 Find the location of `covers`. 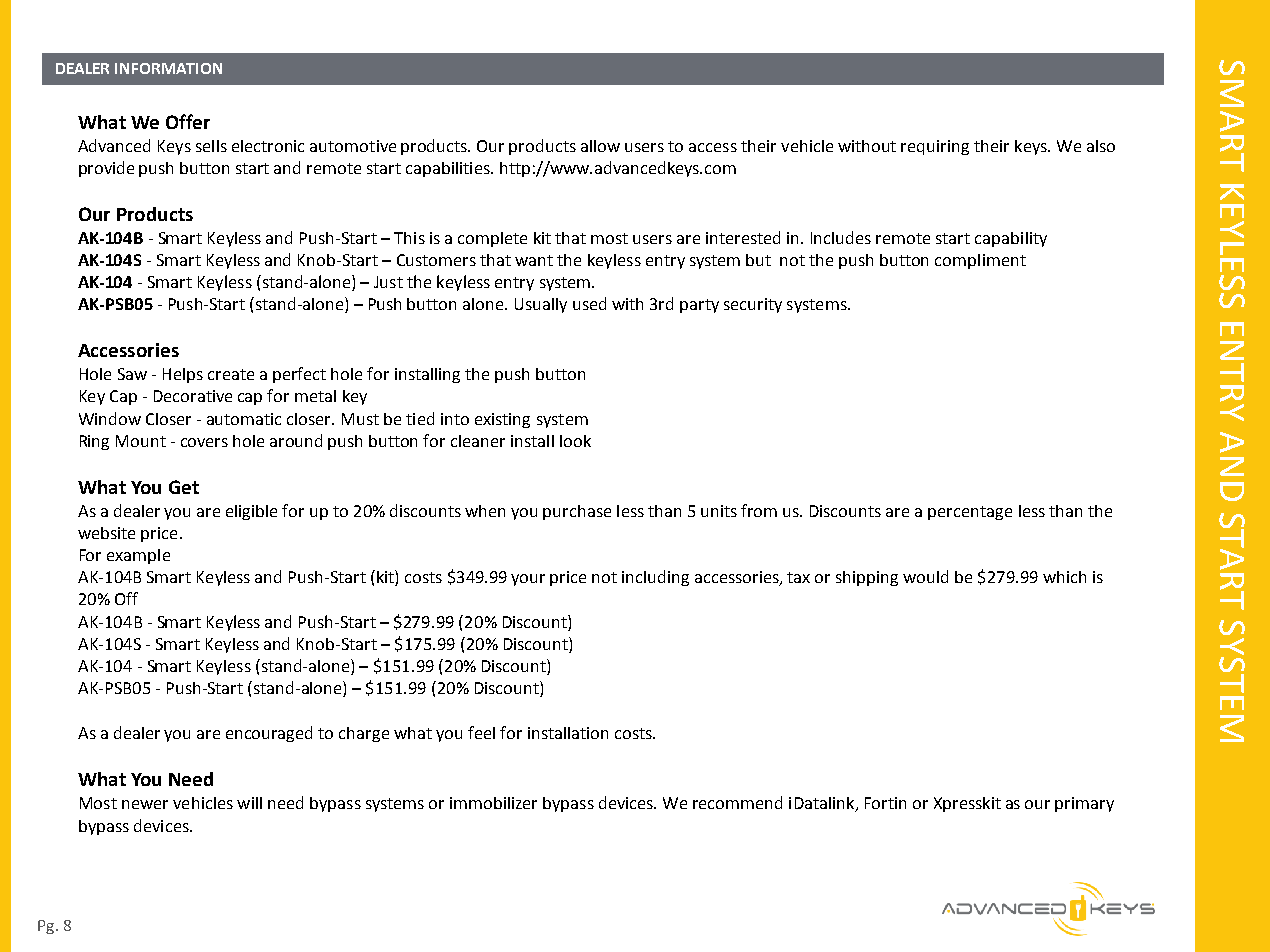

covers is located at coordinates (204, 442).
